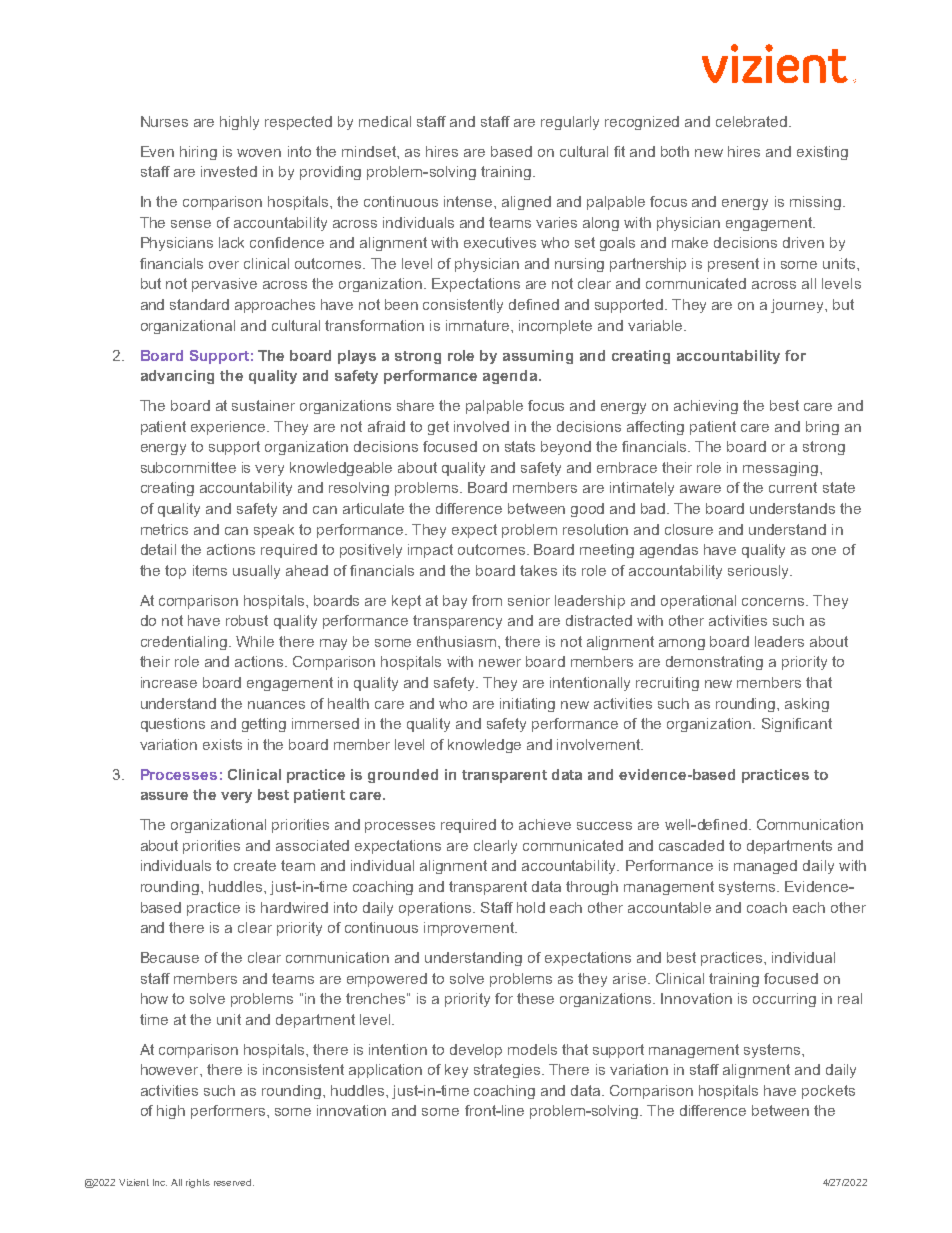 The image size is (952, 1233). I want to click on strategies, so click(508, 1071).
